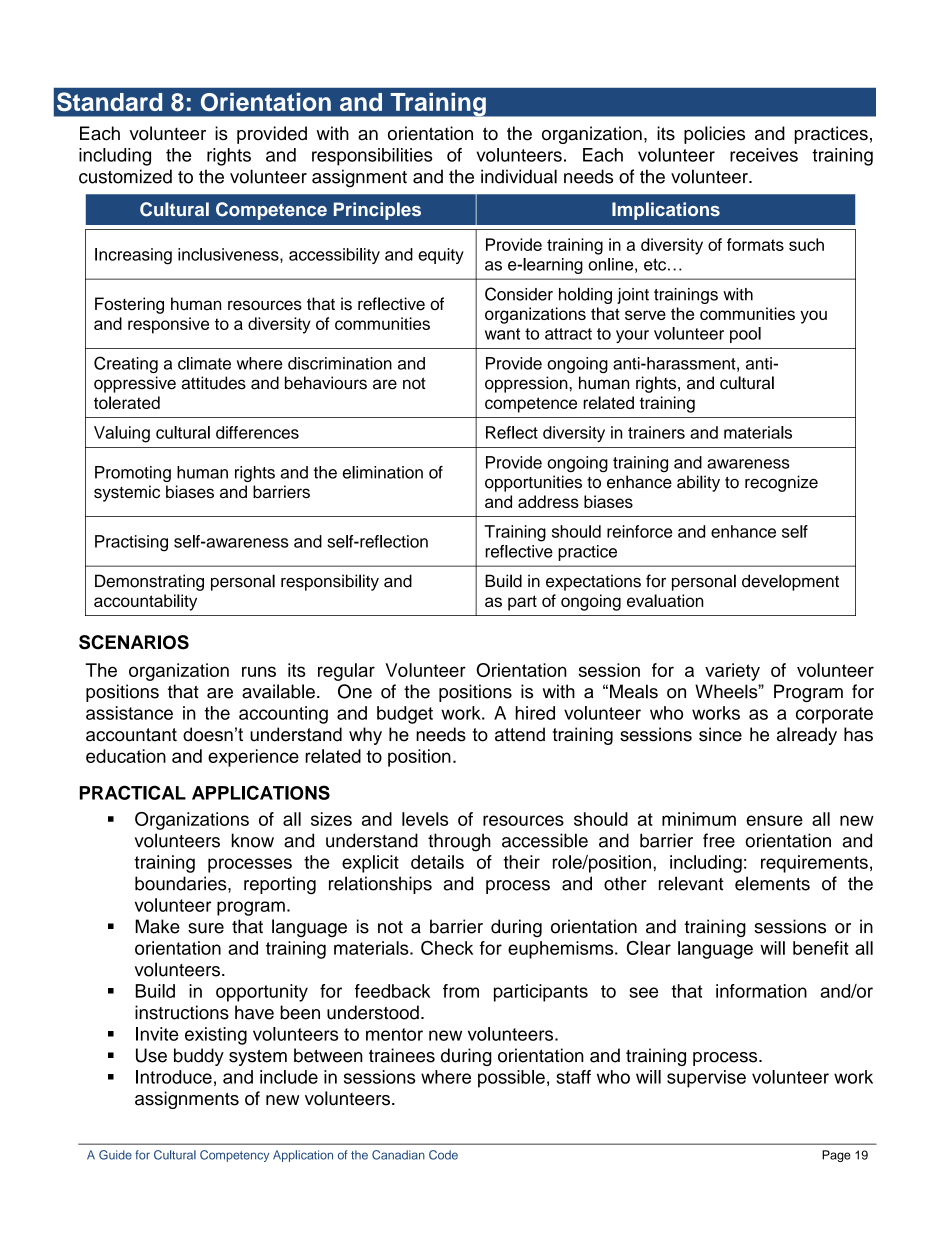  I want to click on customized, so click(125, 176).
